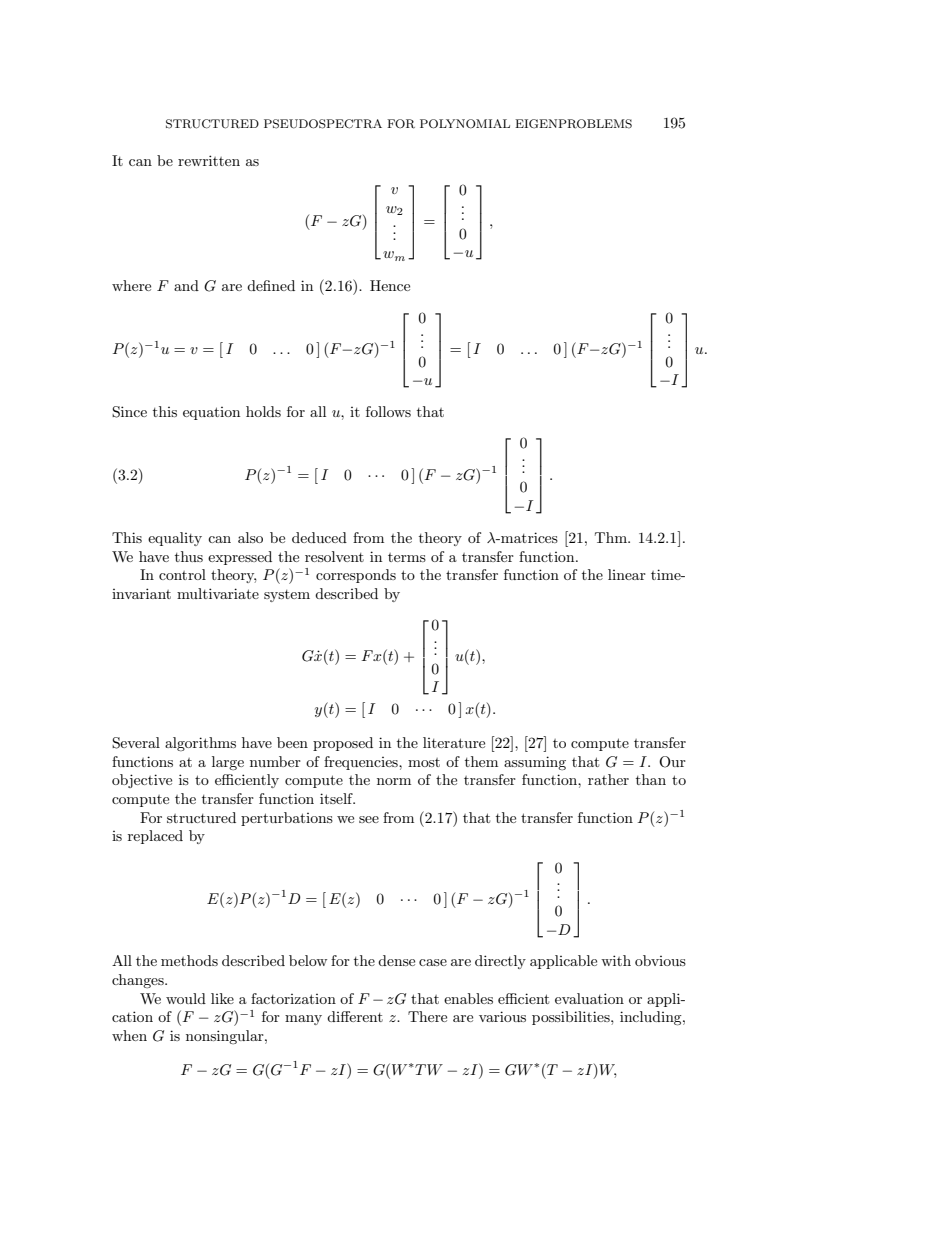 This document has height=1233, width=952. Describe the element at coordinates (209, 160) in the document. I see `rewritten` at that location.
